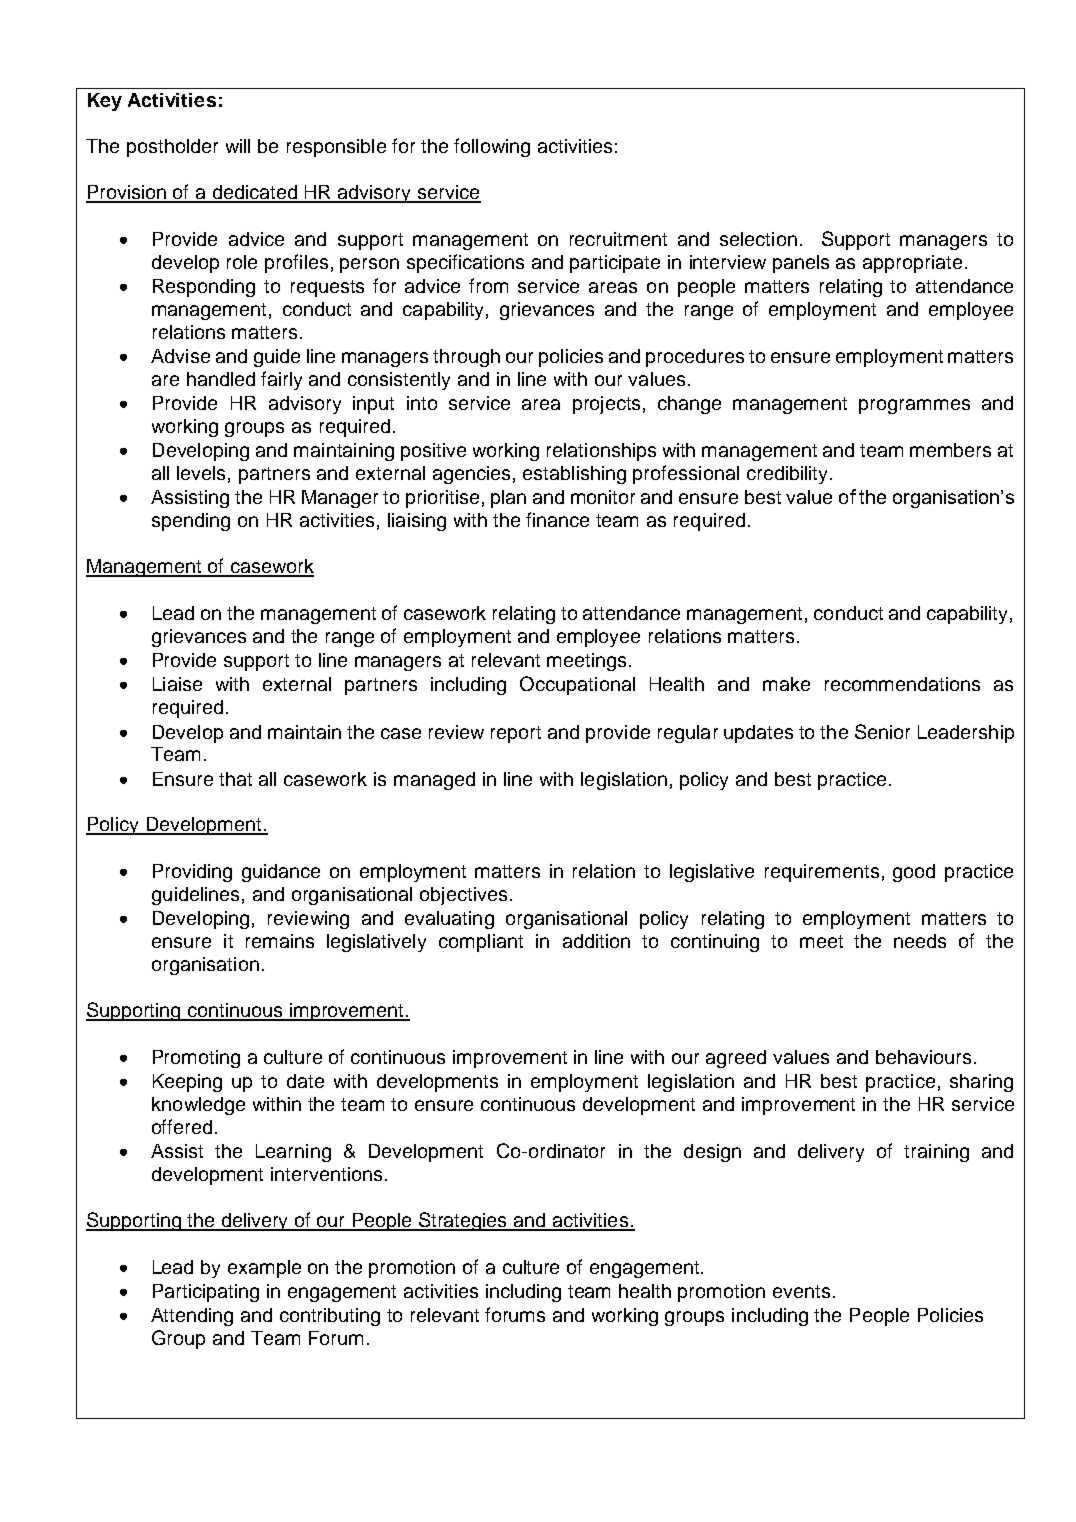 The height and width of the screenshot is (1522, 1076). I want to click on addition, so click(596, 941).
